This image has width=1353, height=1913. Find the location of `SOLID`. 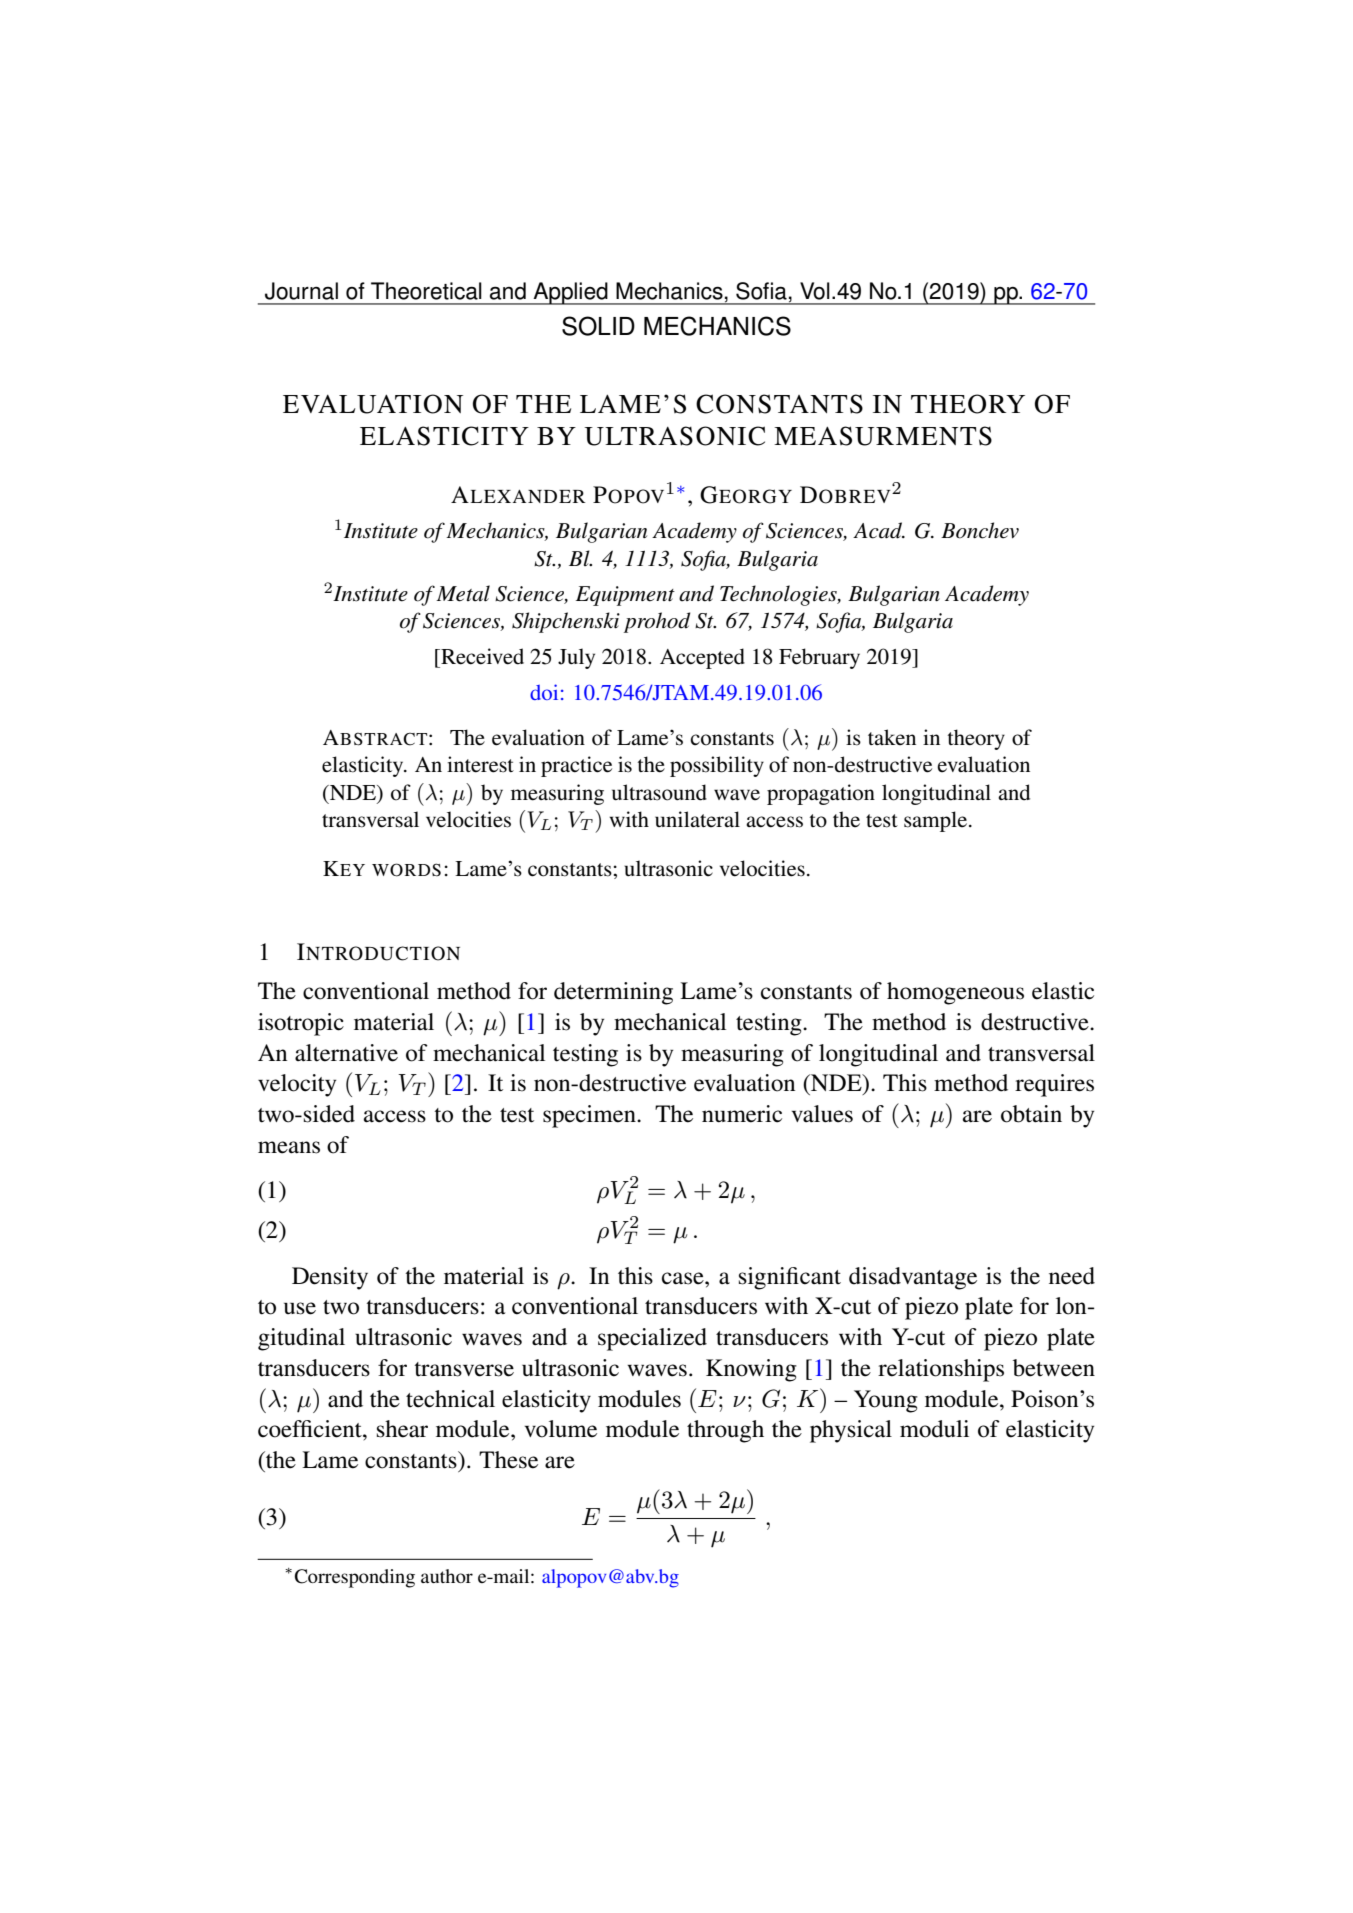

SOLID is located at coordinates (598, 326).
